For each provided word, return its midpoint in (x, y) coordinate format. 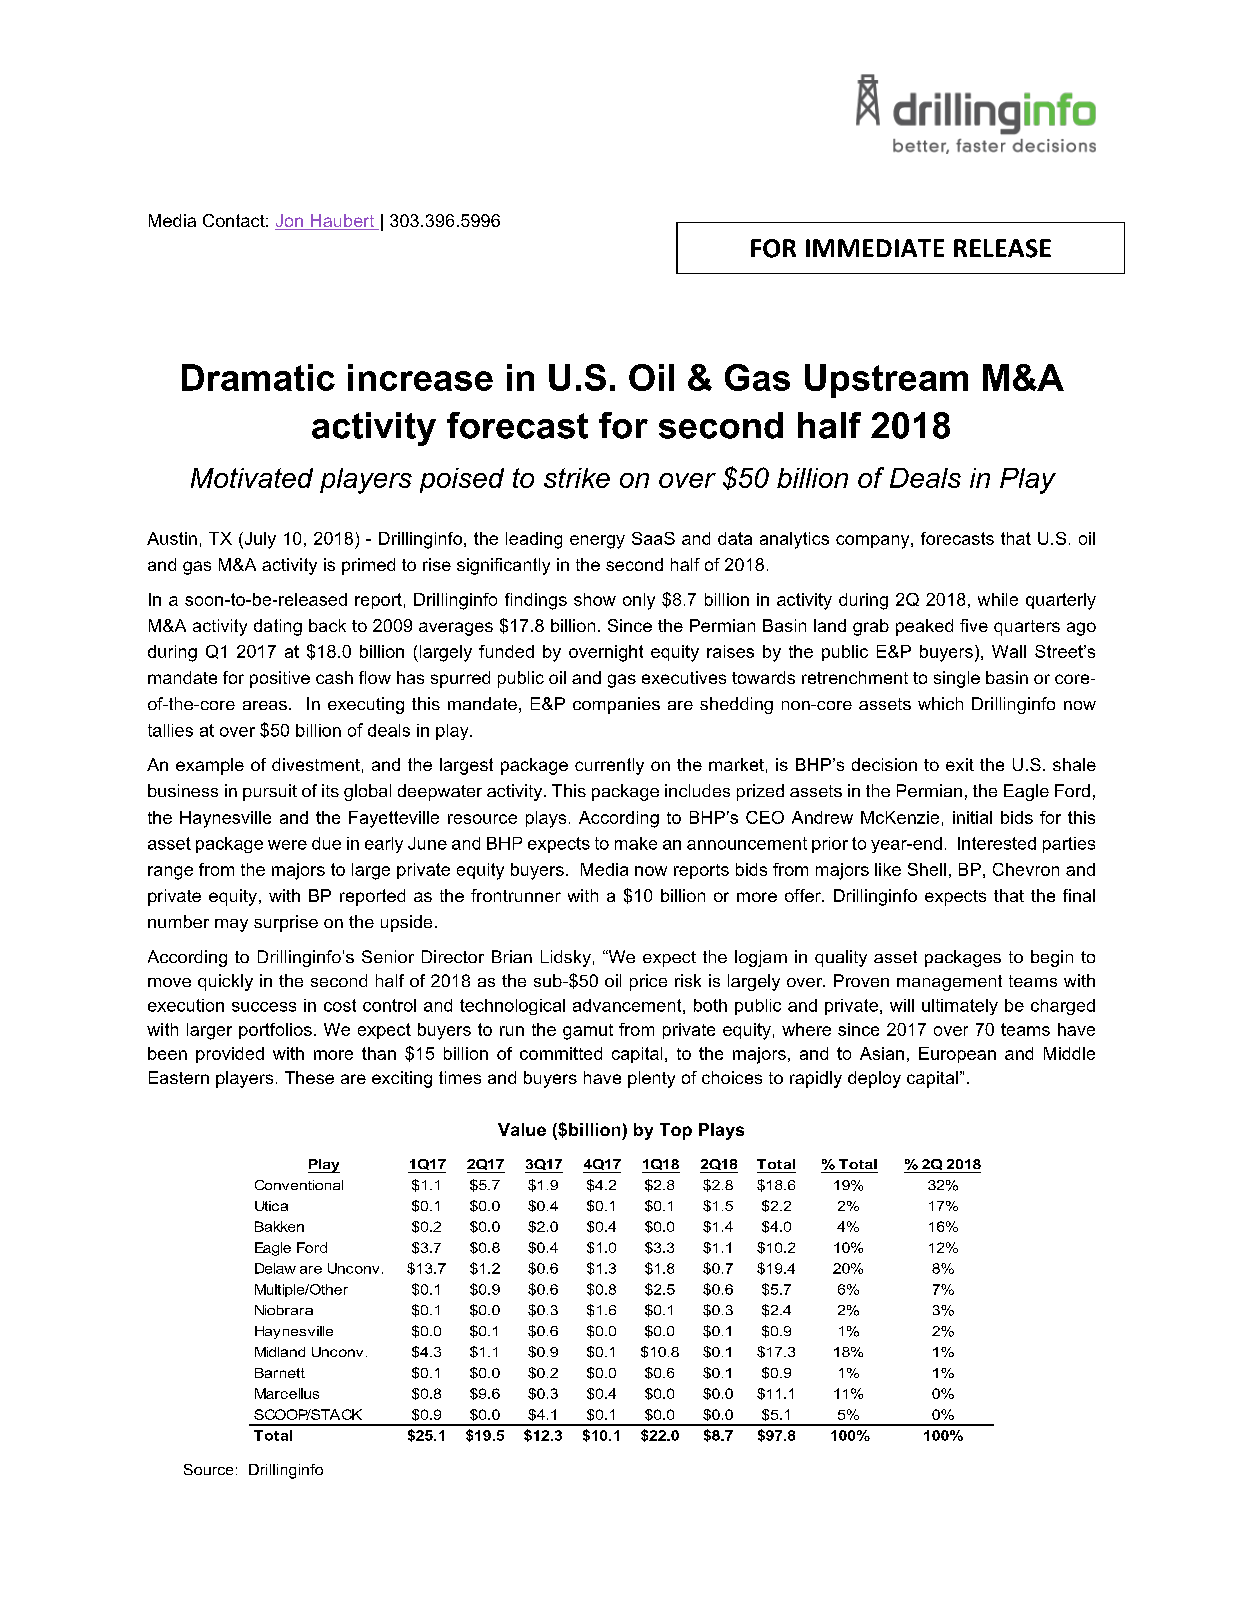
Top (676, 1131)
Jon (290, 222)
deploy (874, 1079)
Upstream (886, 381)
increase (420, 377)
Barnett (280, 1373)
